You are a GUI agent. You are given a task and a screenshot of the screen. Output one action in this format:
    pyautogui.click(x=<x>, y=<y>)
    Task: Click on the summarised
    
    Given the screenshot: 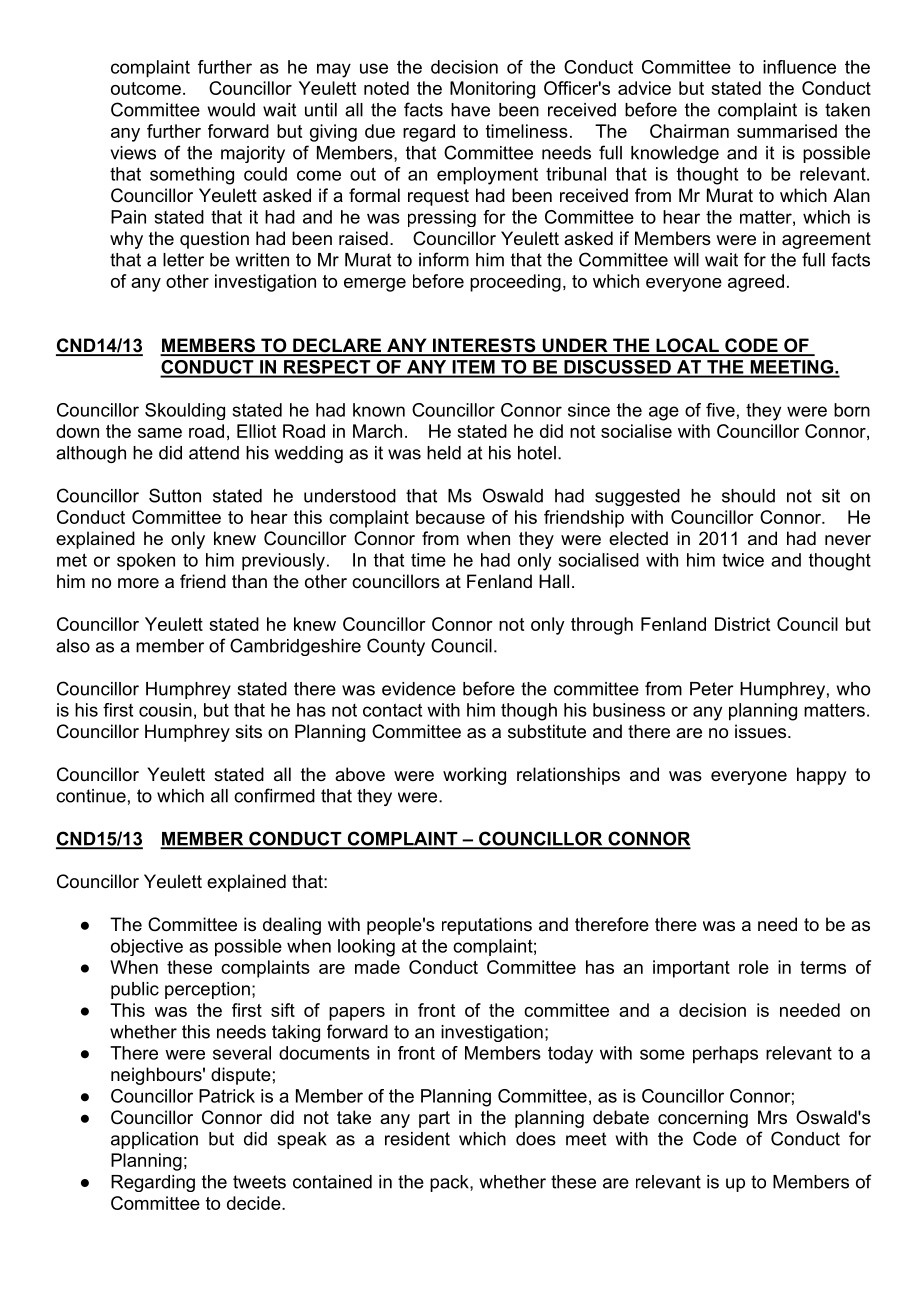 What is the action you would take?
    pyautogui.click(x=787, y=131)
